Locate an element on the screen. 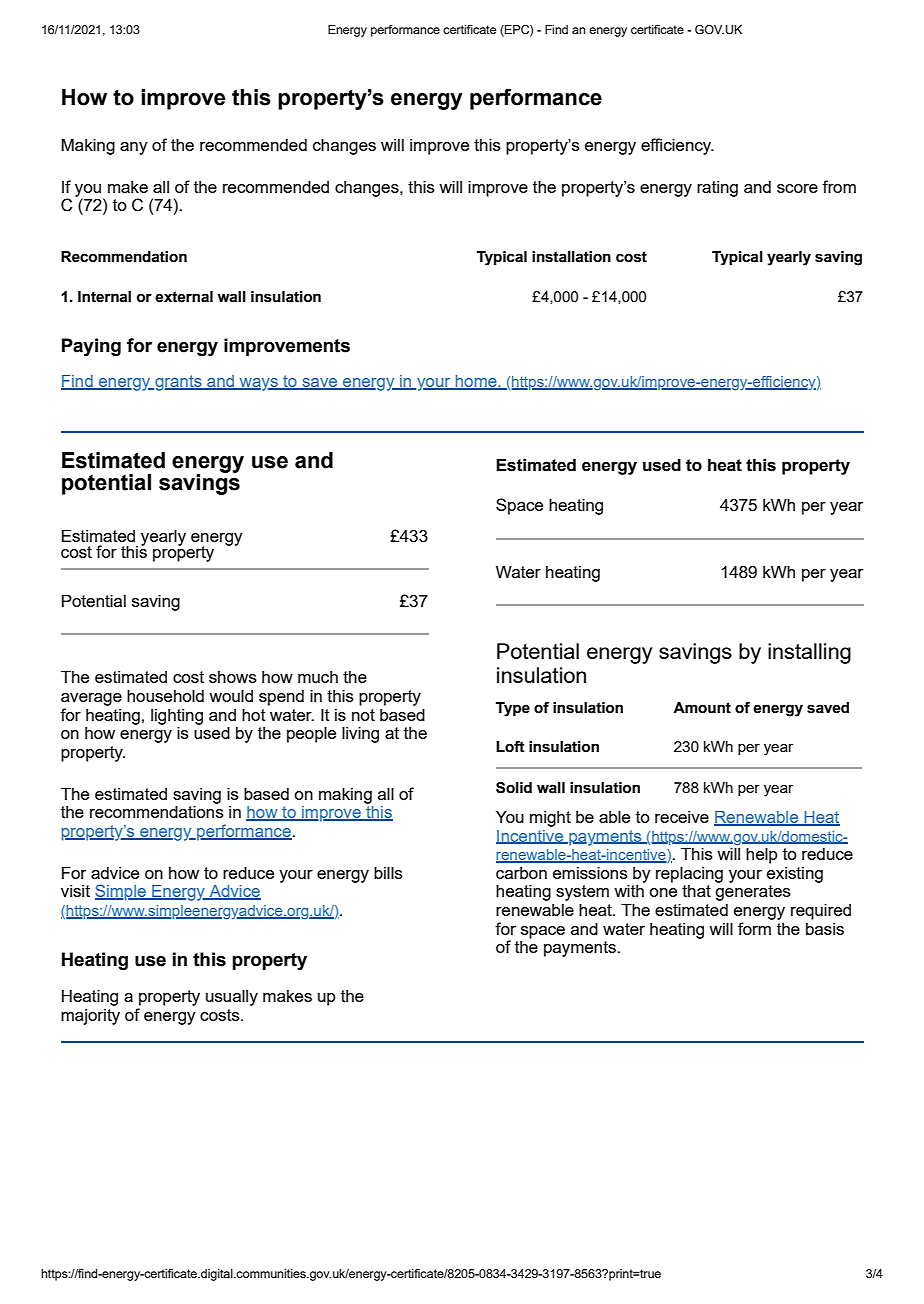 Image resolution: width=924 pixels, height=1304 pixels. much is located at coordinates (318, 677).
